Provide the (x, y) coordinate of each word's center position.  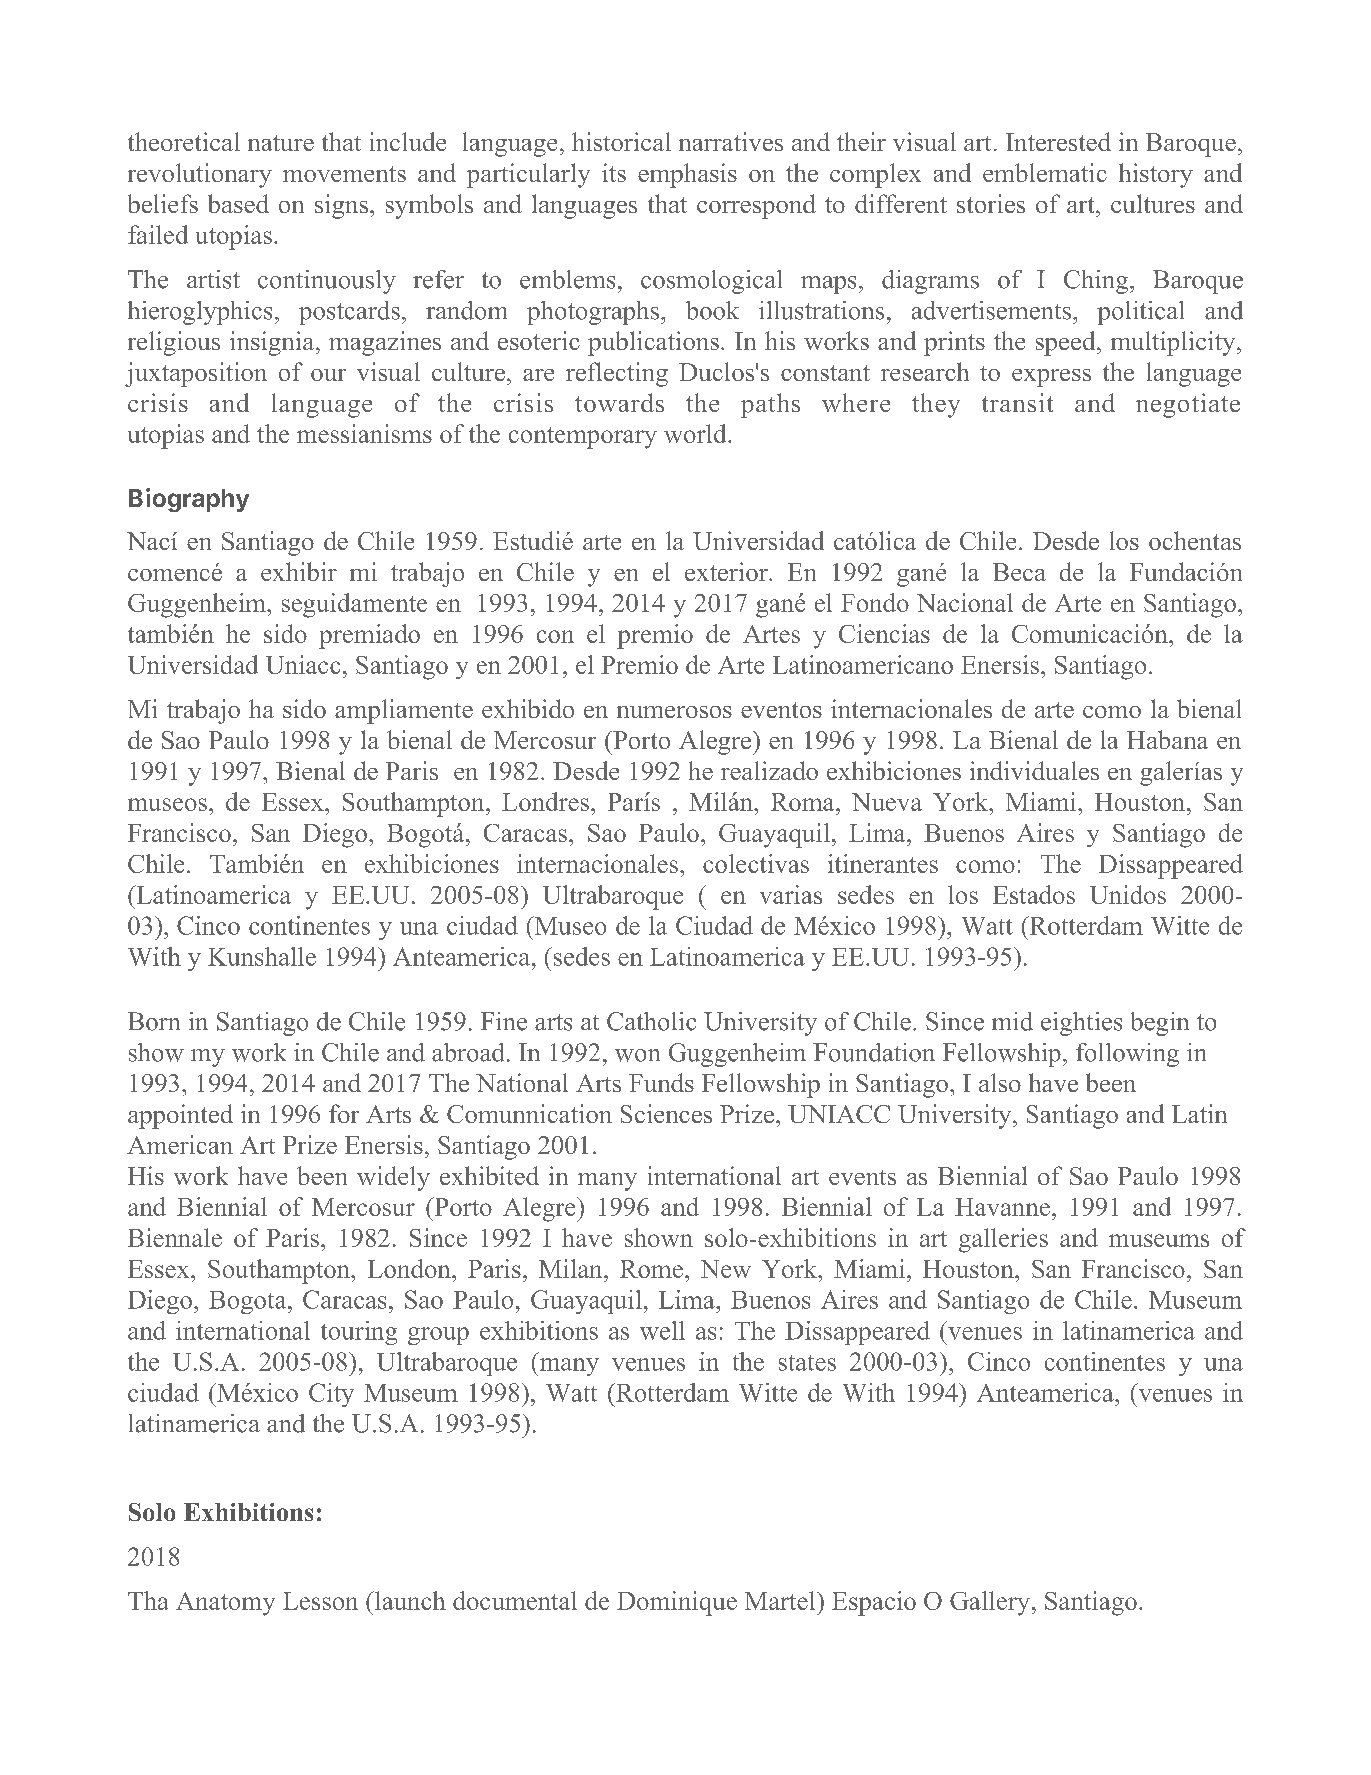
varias (791, 894)
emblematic (1045, 172)
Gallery (990, 1603)
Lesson (320, 1601)
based (238, 203)
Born (154, 1021)
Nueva (887, 802)
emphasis (687, 175)
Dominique (677, 1603)
